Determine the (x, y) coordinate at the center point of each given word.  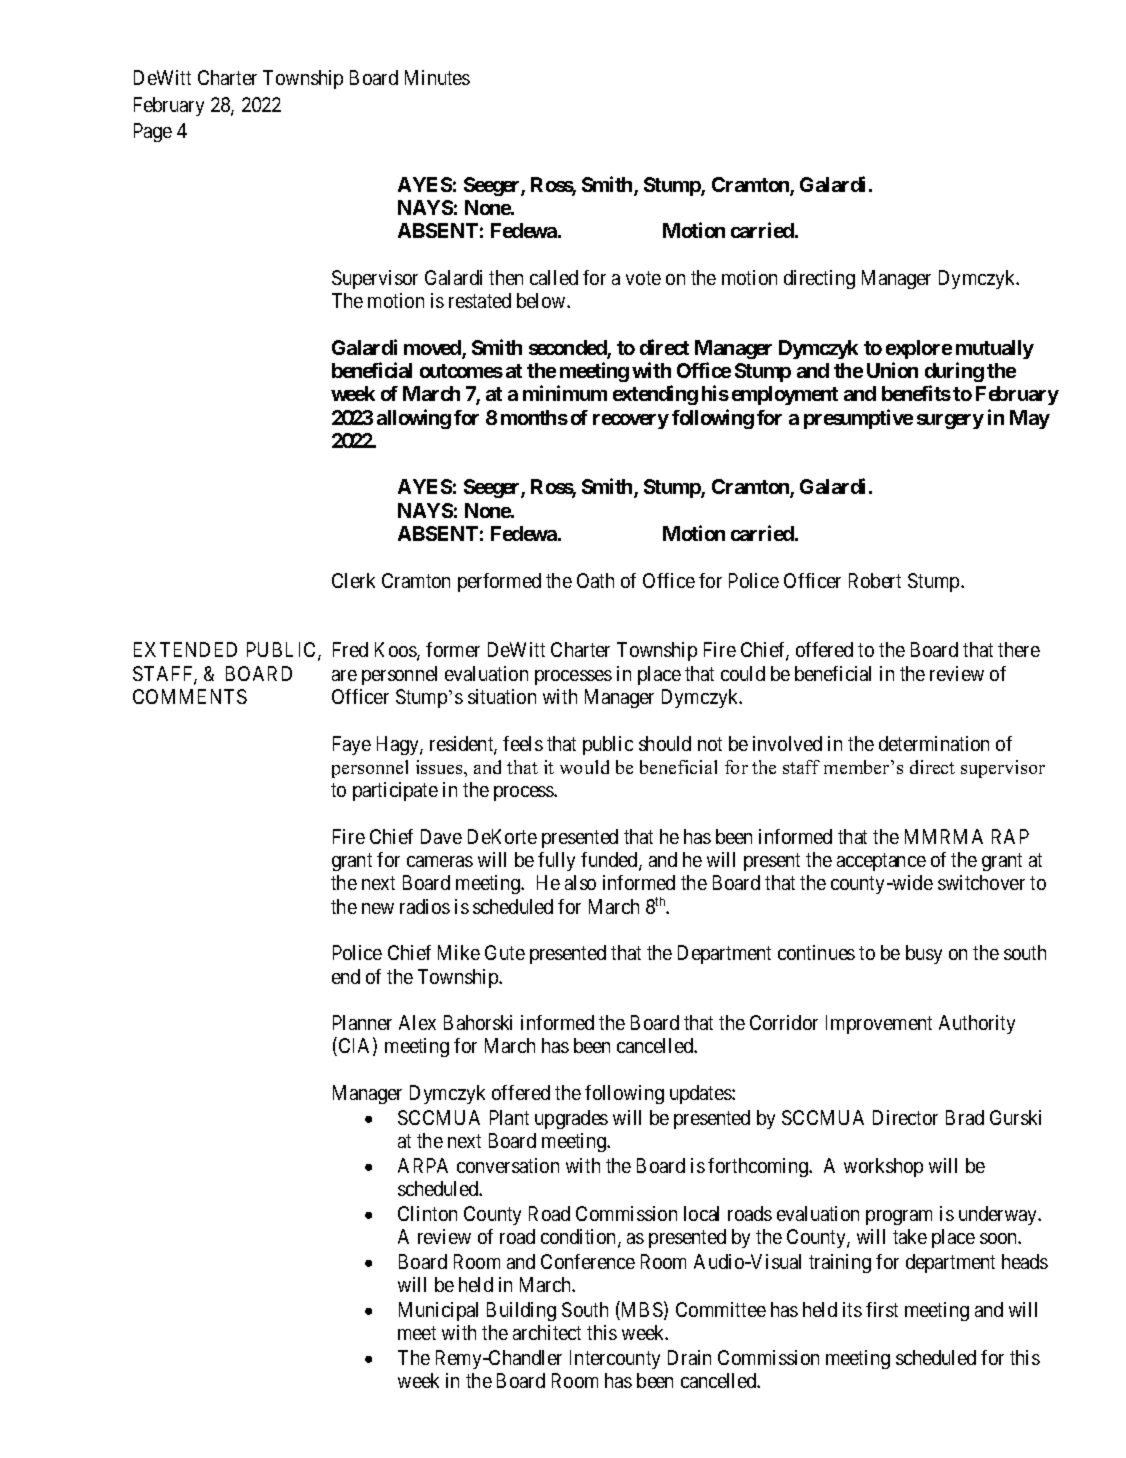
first (882, 1309)
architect (547, 1332)
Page (153, 132)
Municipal (438, 1311)
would (584, 767)
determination (934, 743)
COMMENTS (190, 696)
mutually (995, 349)
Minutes (437, 77)
